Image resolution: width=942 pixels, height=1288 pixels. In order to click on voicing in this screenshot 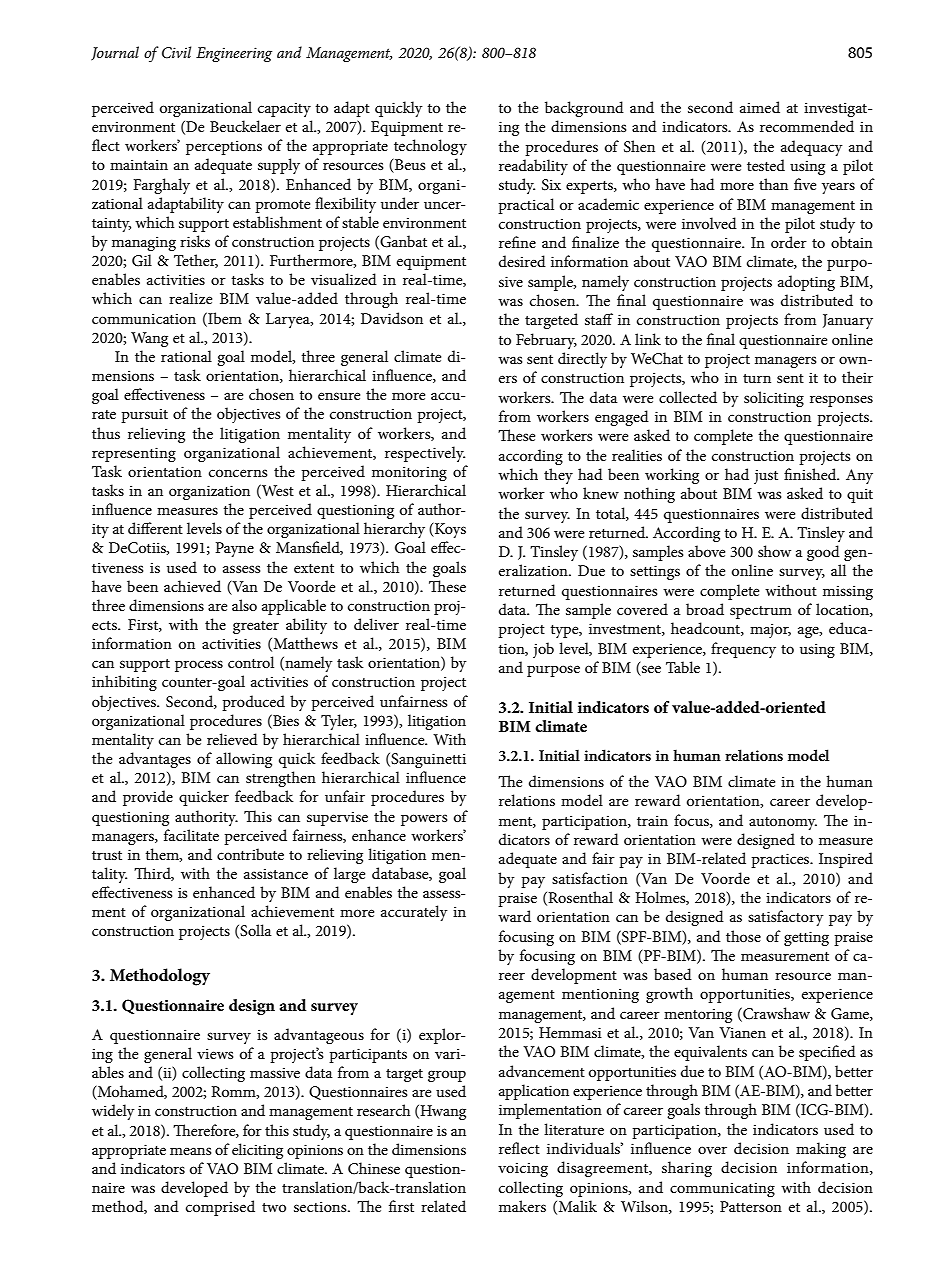, I will do `click(523, 1169)`.
